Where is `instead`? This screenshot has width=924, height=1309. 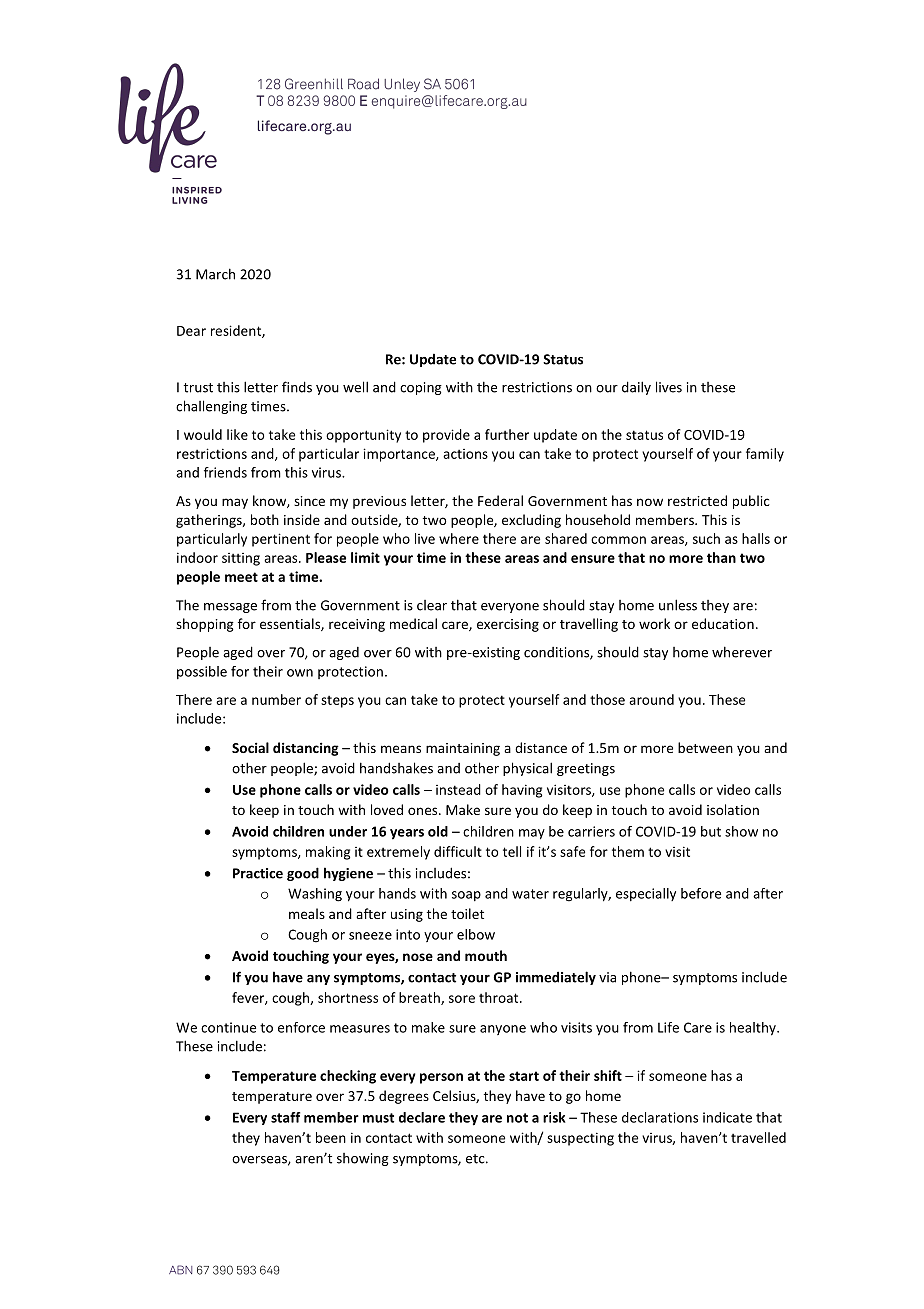
instead is located at coordinates (458, 789).
